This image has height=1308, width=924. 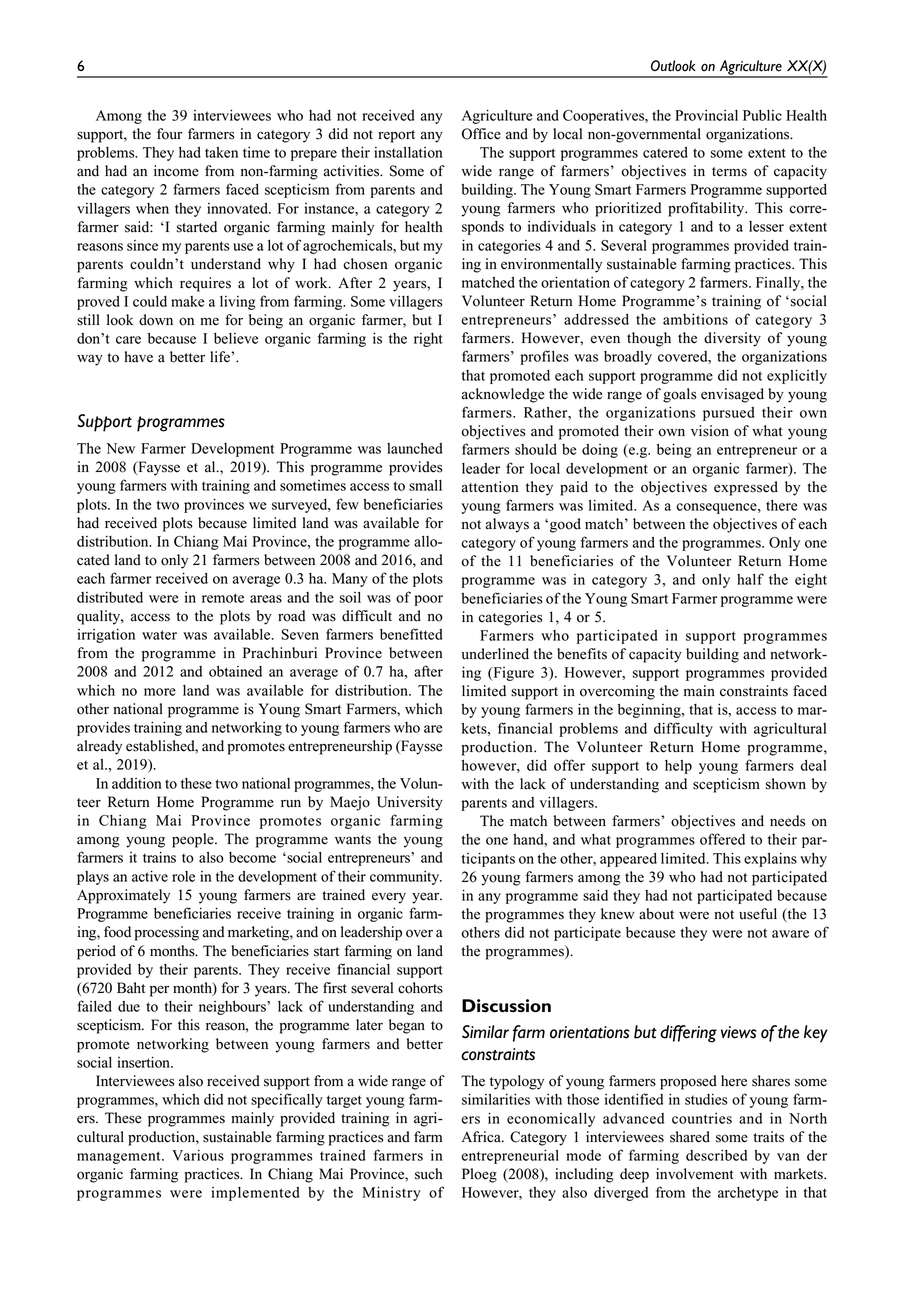 What do you see at coordinates (429, 1174) in the image?
I see `such` at bounding box center [429, 1174].
